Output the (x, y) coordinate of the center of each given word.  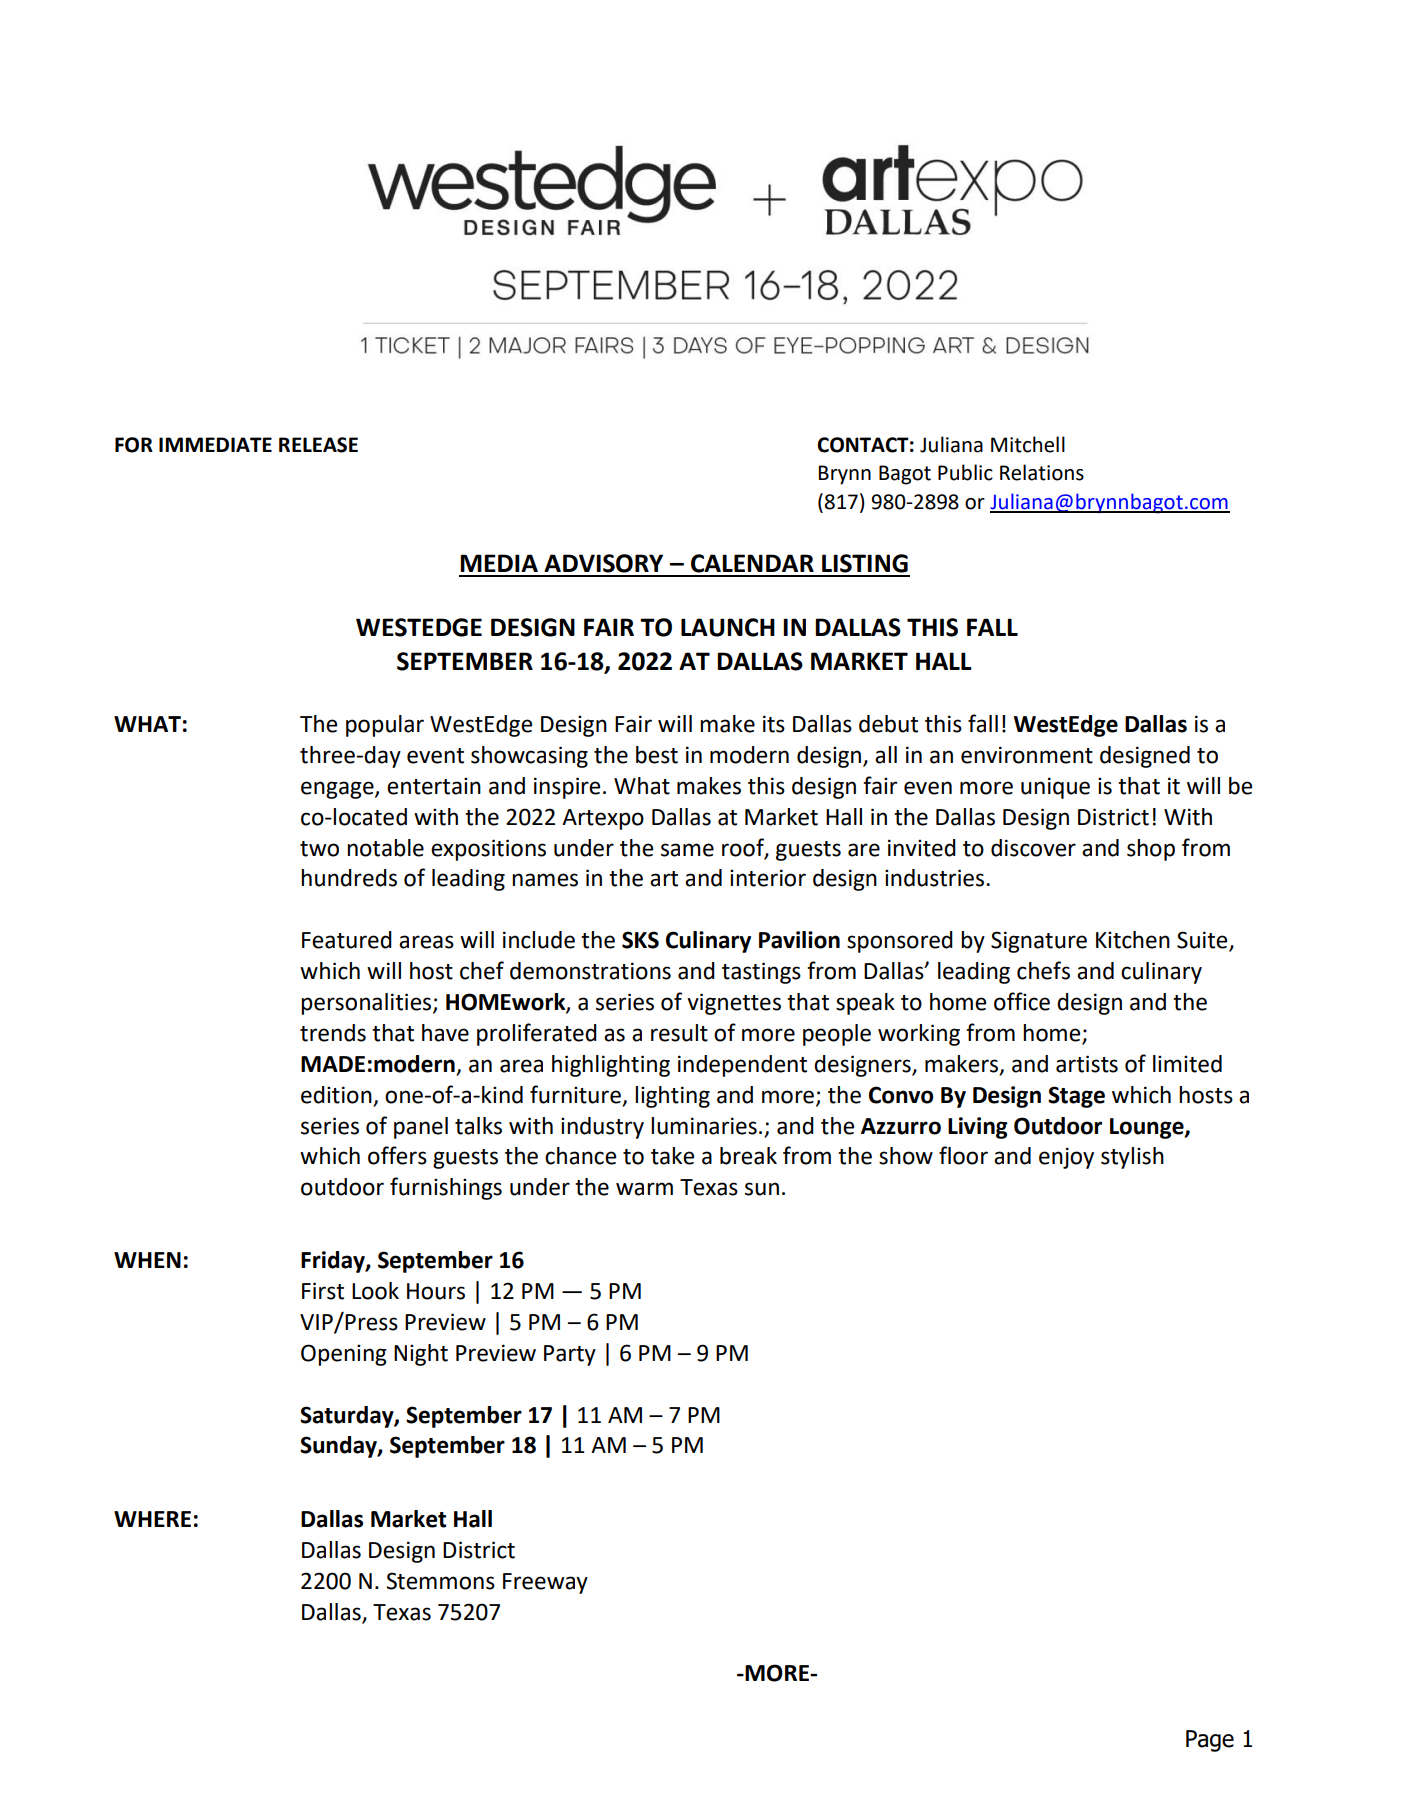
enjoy (1066, 1158)
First (323, 1291)
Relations (1042, 472)
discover (1033, 848)
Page (1210, 1741)
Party (570, 1355)
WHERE (152, 1519)
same (687, 850)
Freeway (545, 1583)
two (319, 849)
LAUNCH (728, 627)
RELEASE (318, 445)
